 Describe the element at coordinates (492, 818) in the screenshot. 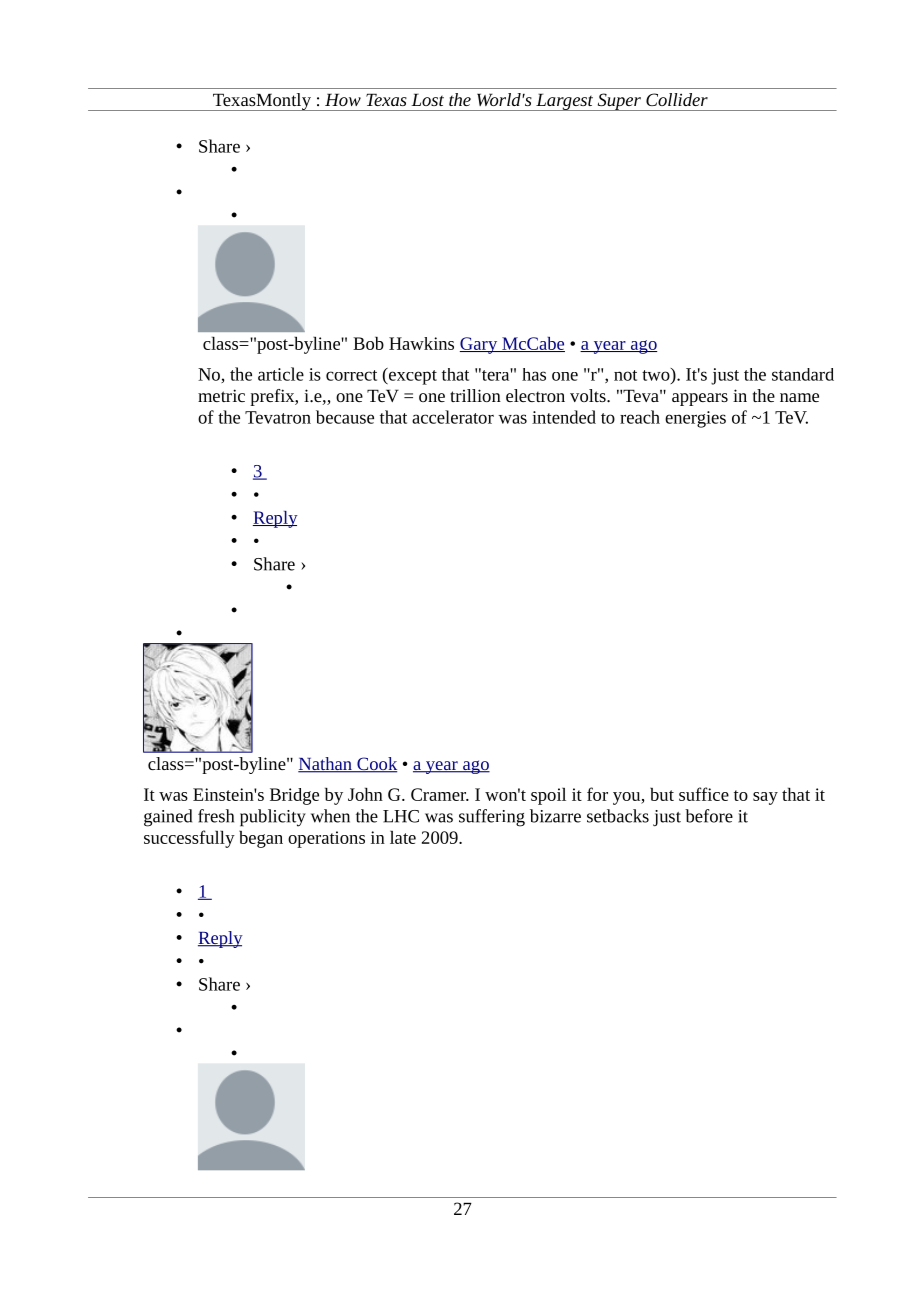

I see `suffering` at that location.
